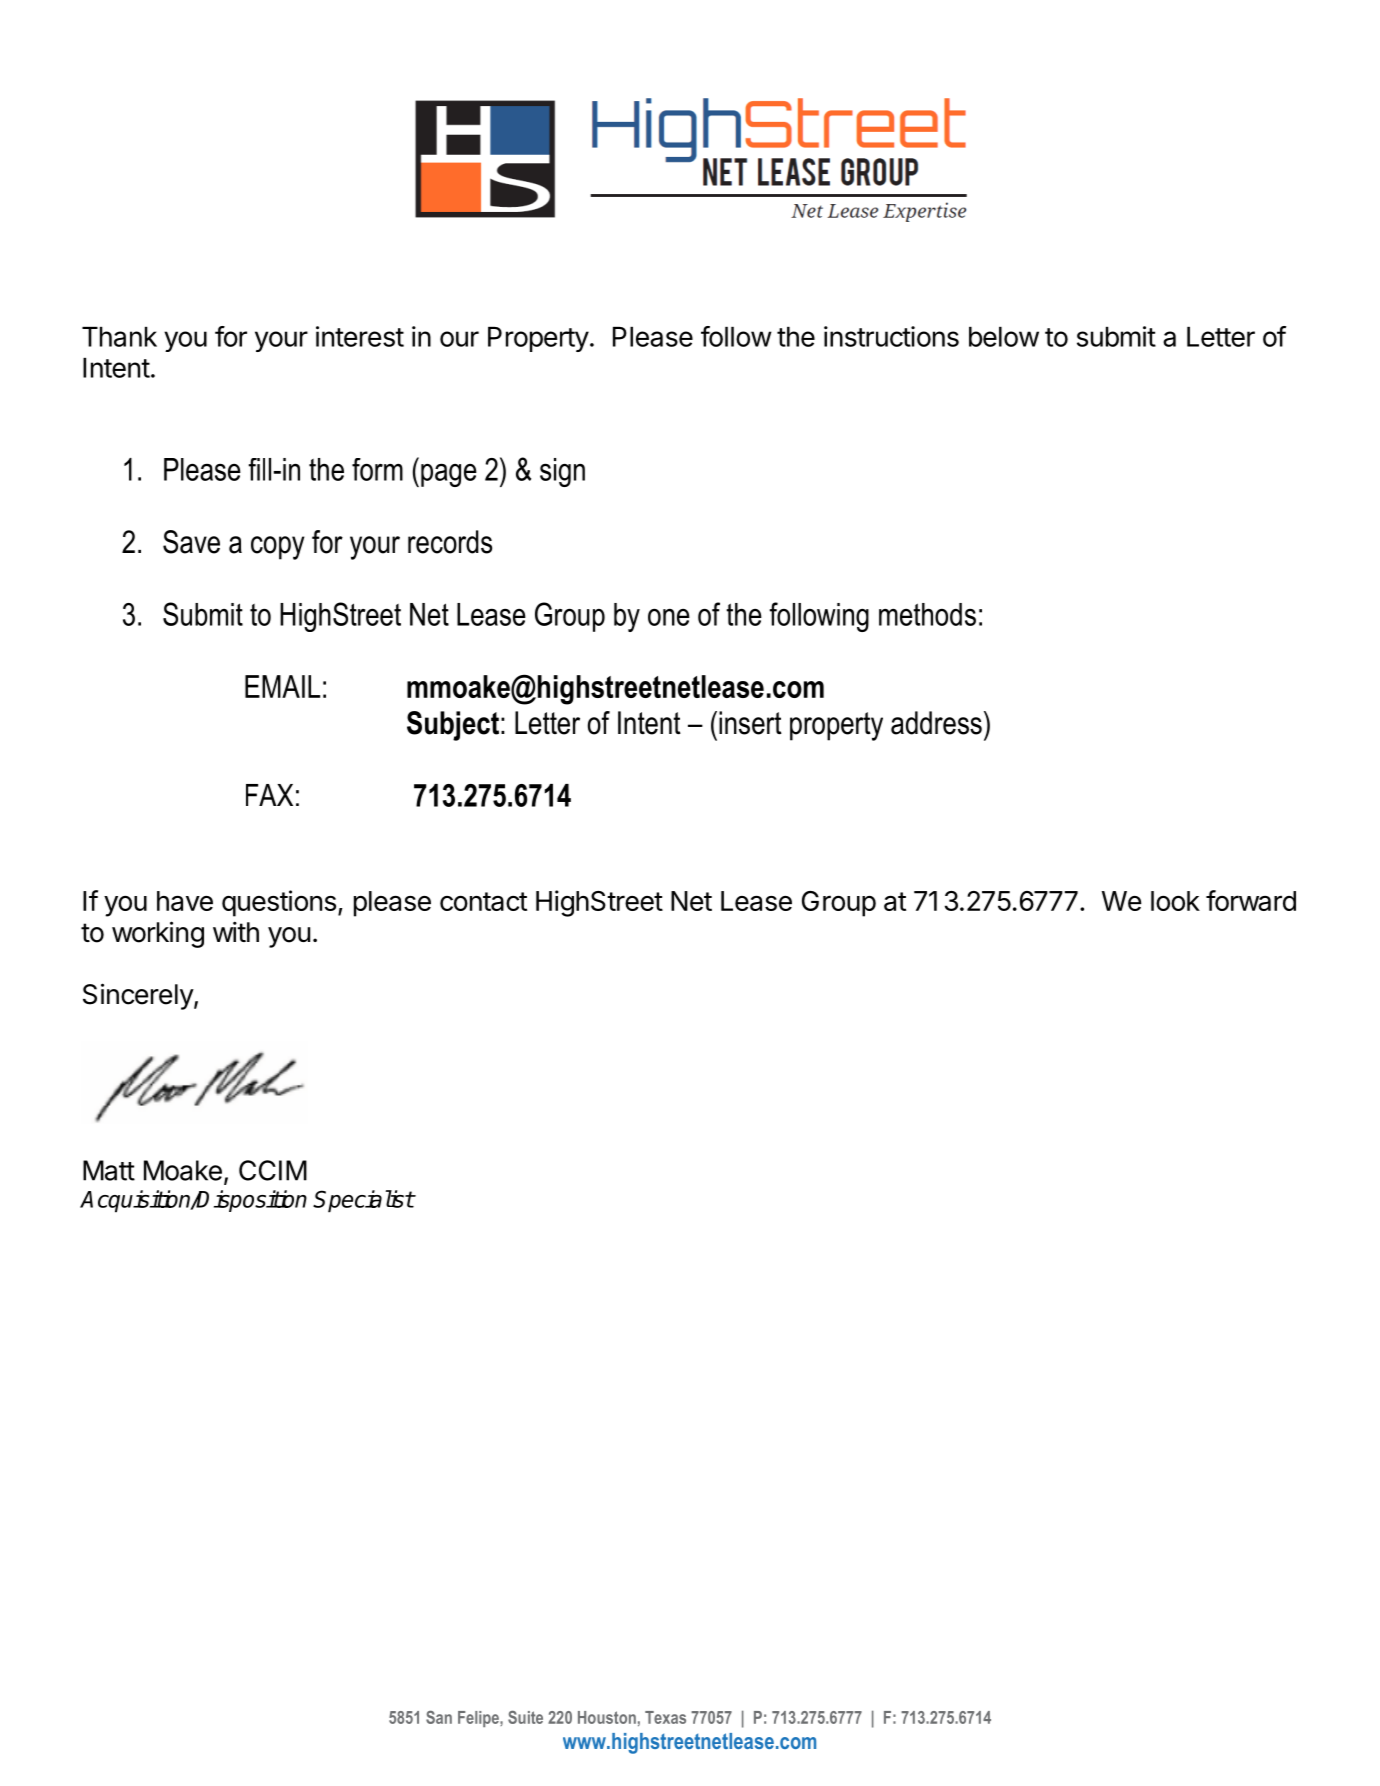 This image has height=1786, width=1380. What do you see at coordinates (439, 1717) in the image?
I see `San` at bounding box center [439, 1717].
